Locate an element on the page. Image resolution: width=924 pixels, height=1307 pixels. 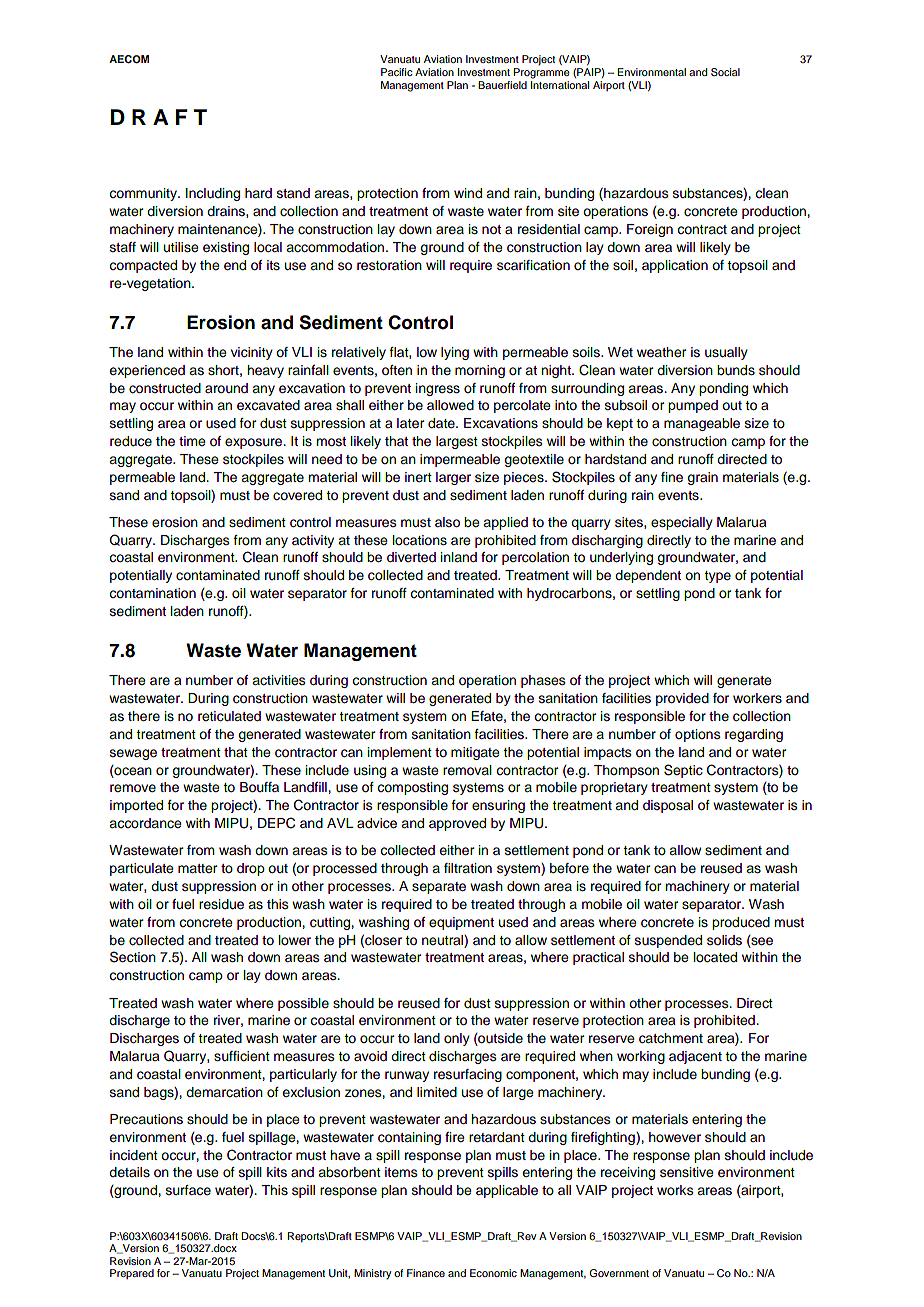
fine is located at coordinates (672, 477).
